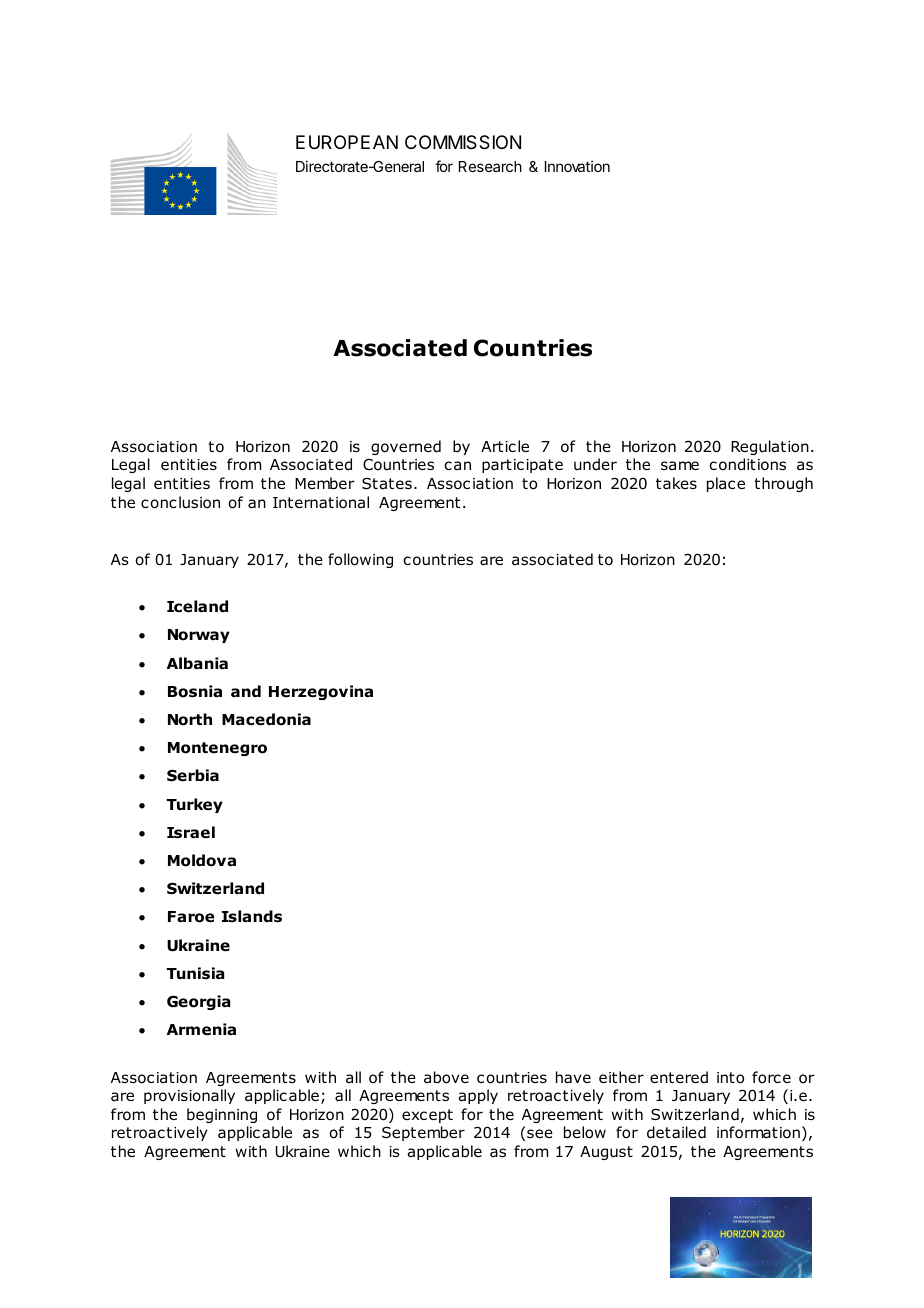  I want to click on Innovation, so click(577, 166).
